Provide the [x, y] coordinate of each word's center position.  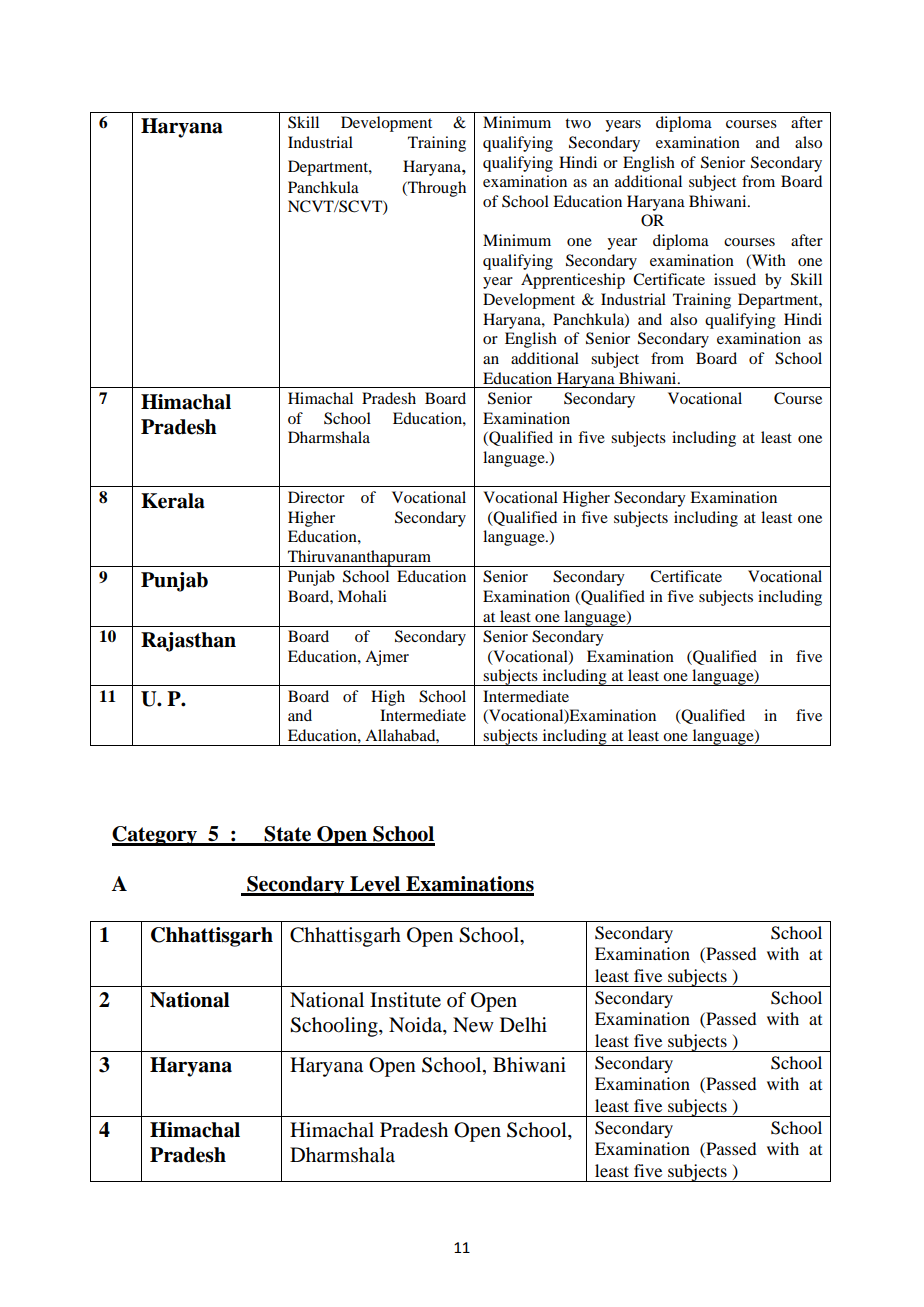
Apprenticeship [573, 281]
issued [735, 279]
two [578, 123]
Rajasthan [188, 642]
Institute [405, 1000]
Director [316, 497]
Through [436, 189]
